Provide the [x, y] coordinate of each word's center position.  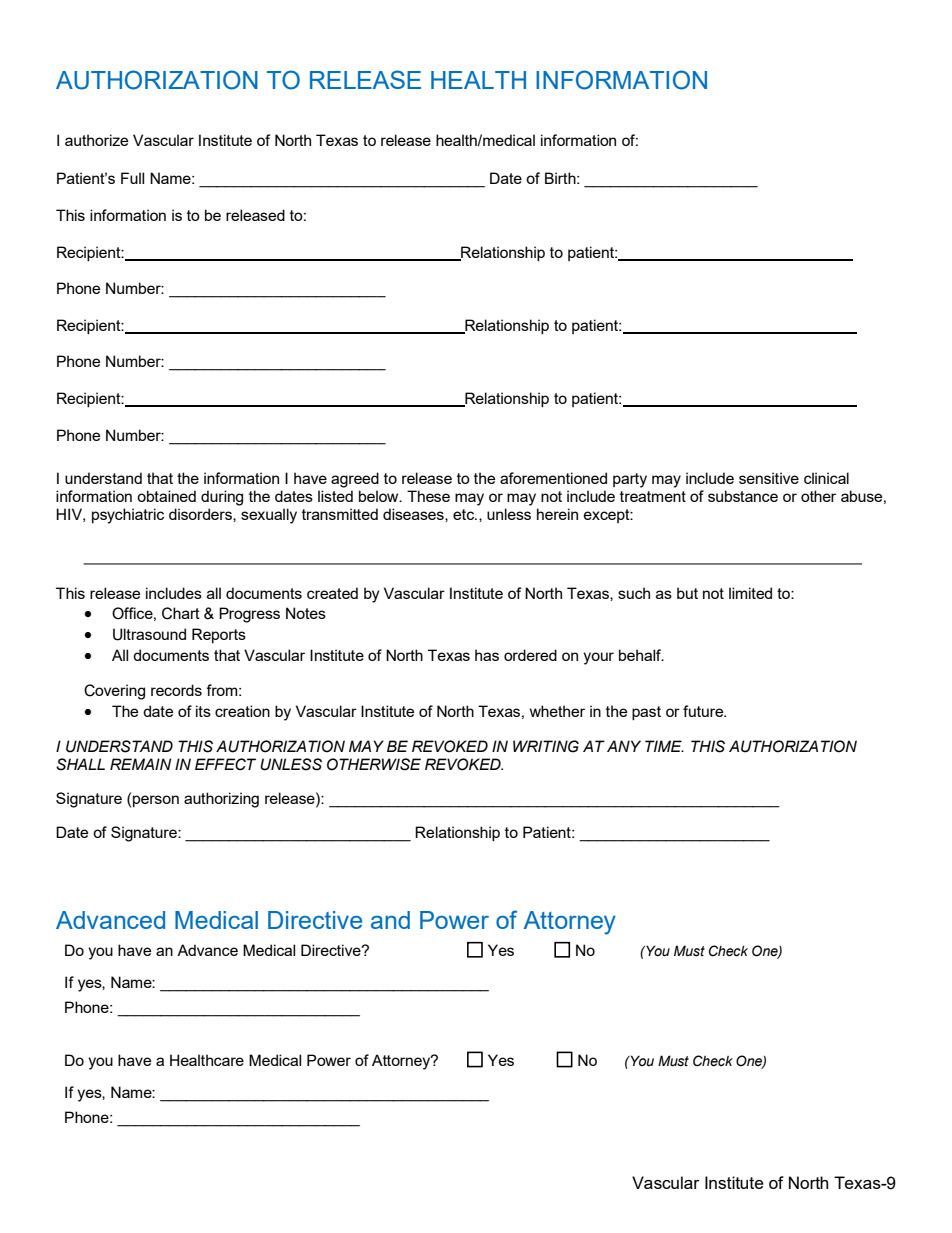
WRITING [546, 746]
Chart [181, 613]
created [332, 593]
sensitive [769, 478]
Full [132, 178]
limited [750, 593]
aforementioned [553, 478]
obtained [166, 496]
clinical [826, 478]
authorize [96, 140]
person [156, 801]
